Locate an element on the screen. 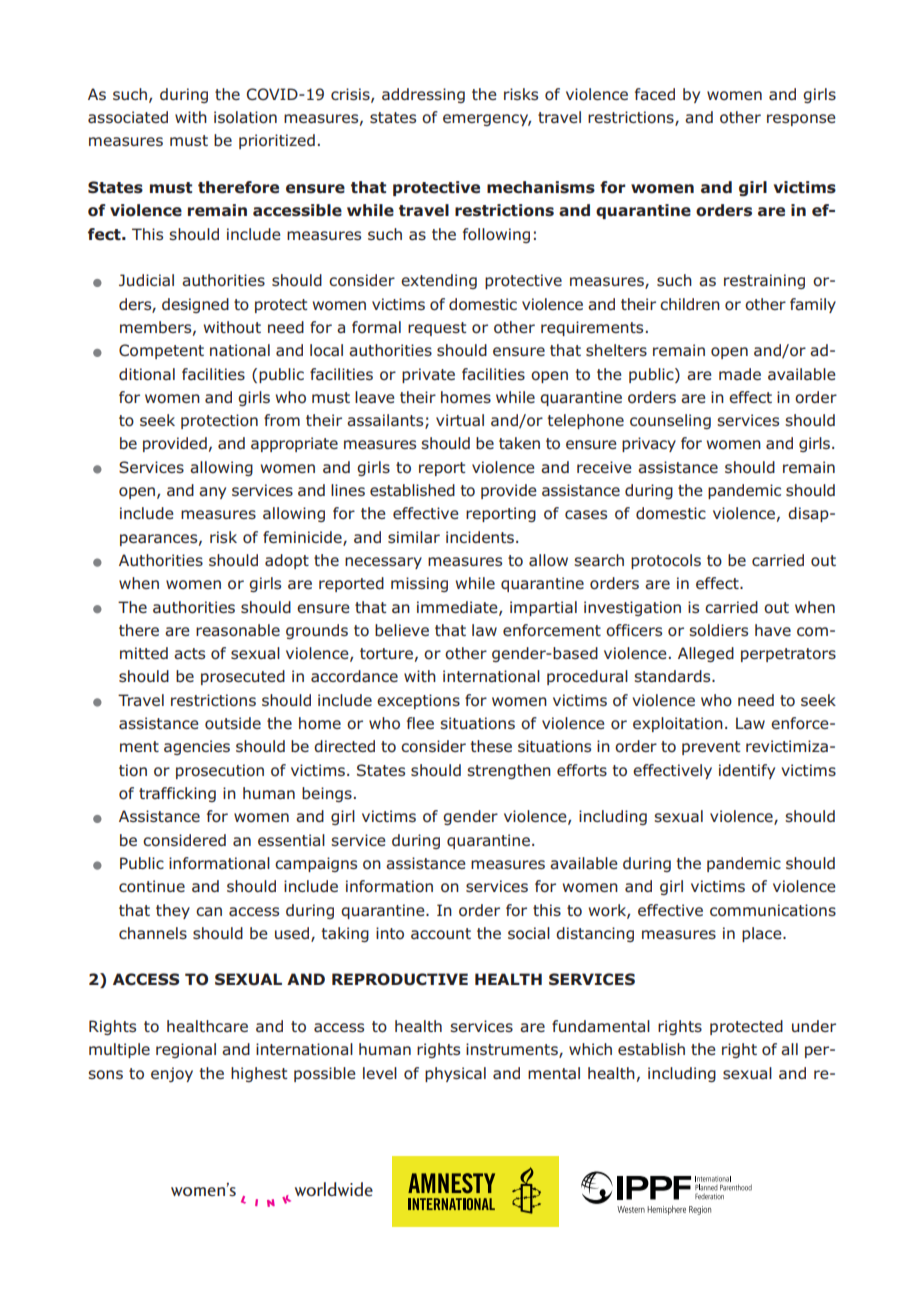  account is located at coordinates (441, 934).
